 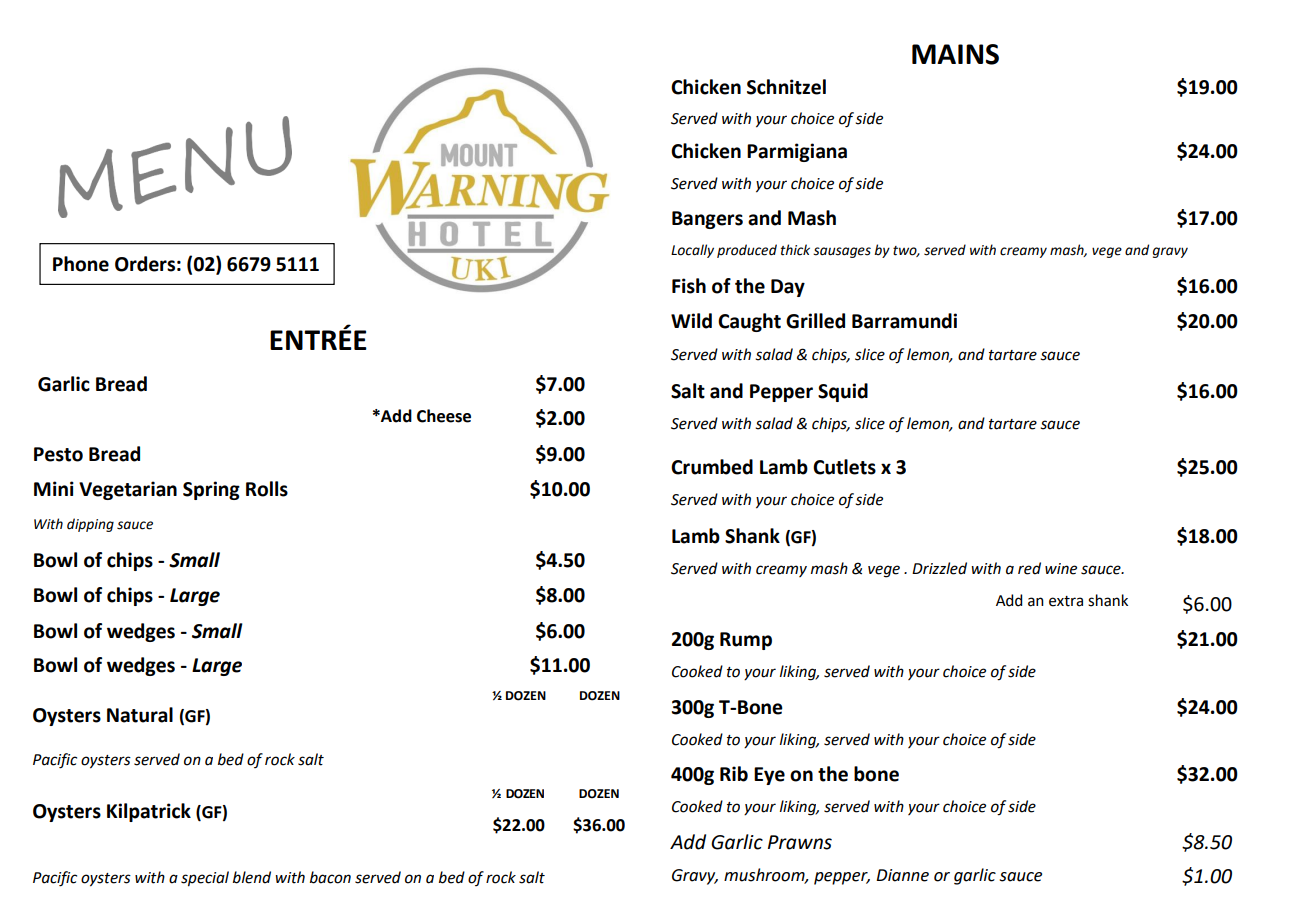 What do you see at coordinates (844, 467) in the image?
I see `Cutlets` at bounding box center [844, 467].
